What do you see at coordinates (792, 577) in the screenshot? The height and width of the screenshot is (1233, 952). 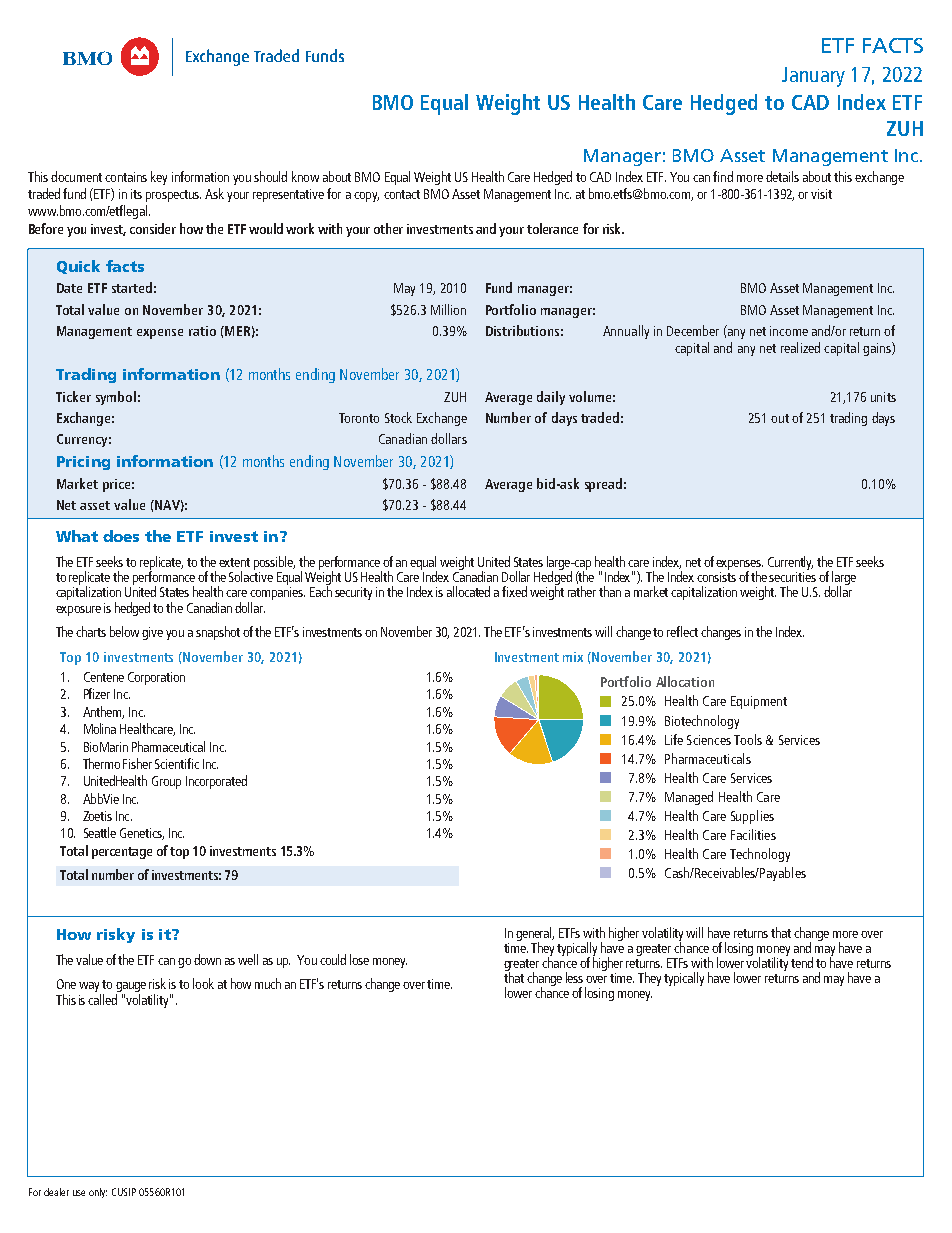 I see `securities` at bounding box center [792, 577].
